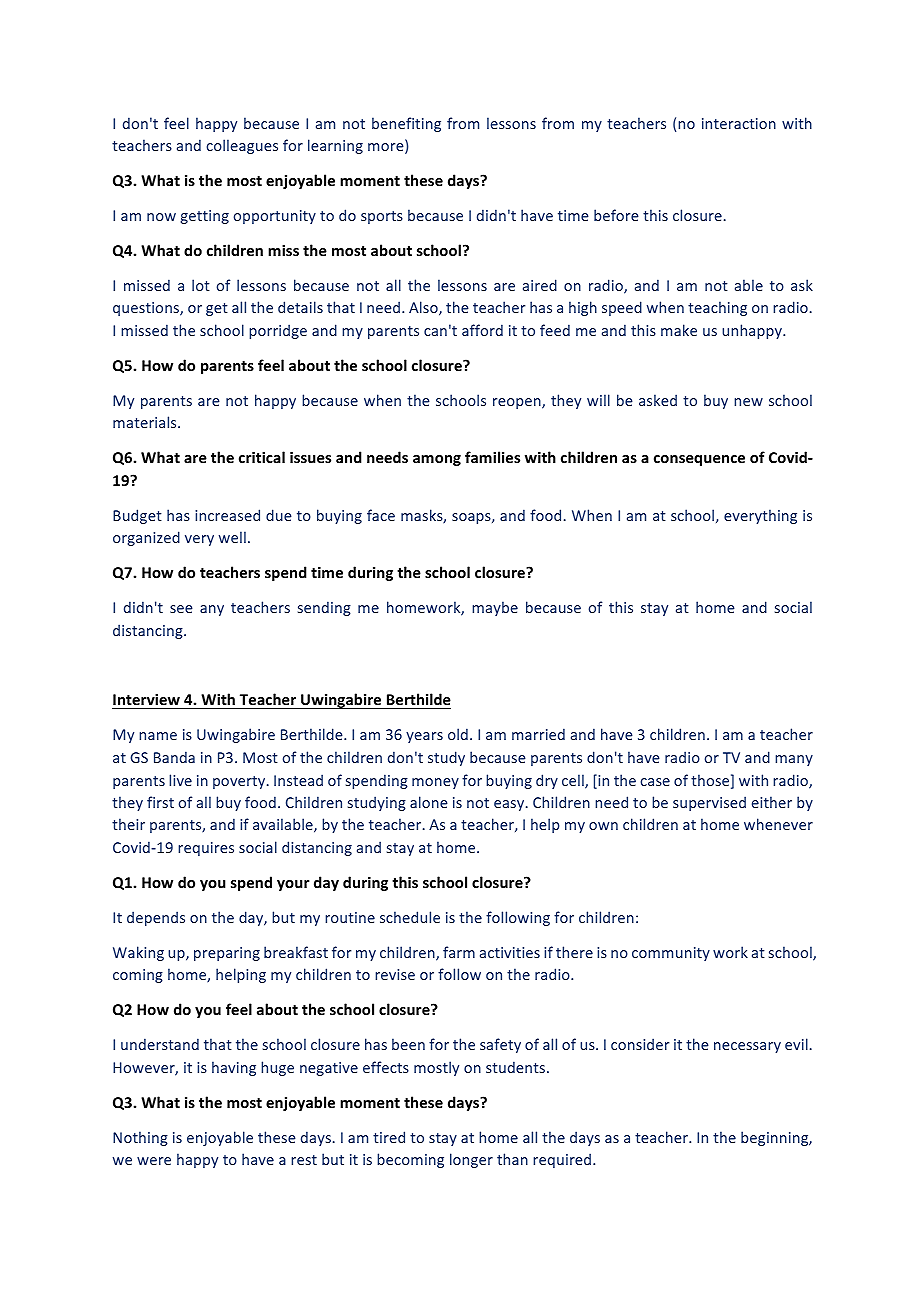 The height and width of the screenshot is (1308, 924). I want to click on were, so click(154, 1161).
